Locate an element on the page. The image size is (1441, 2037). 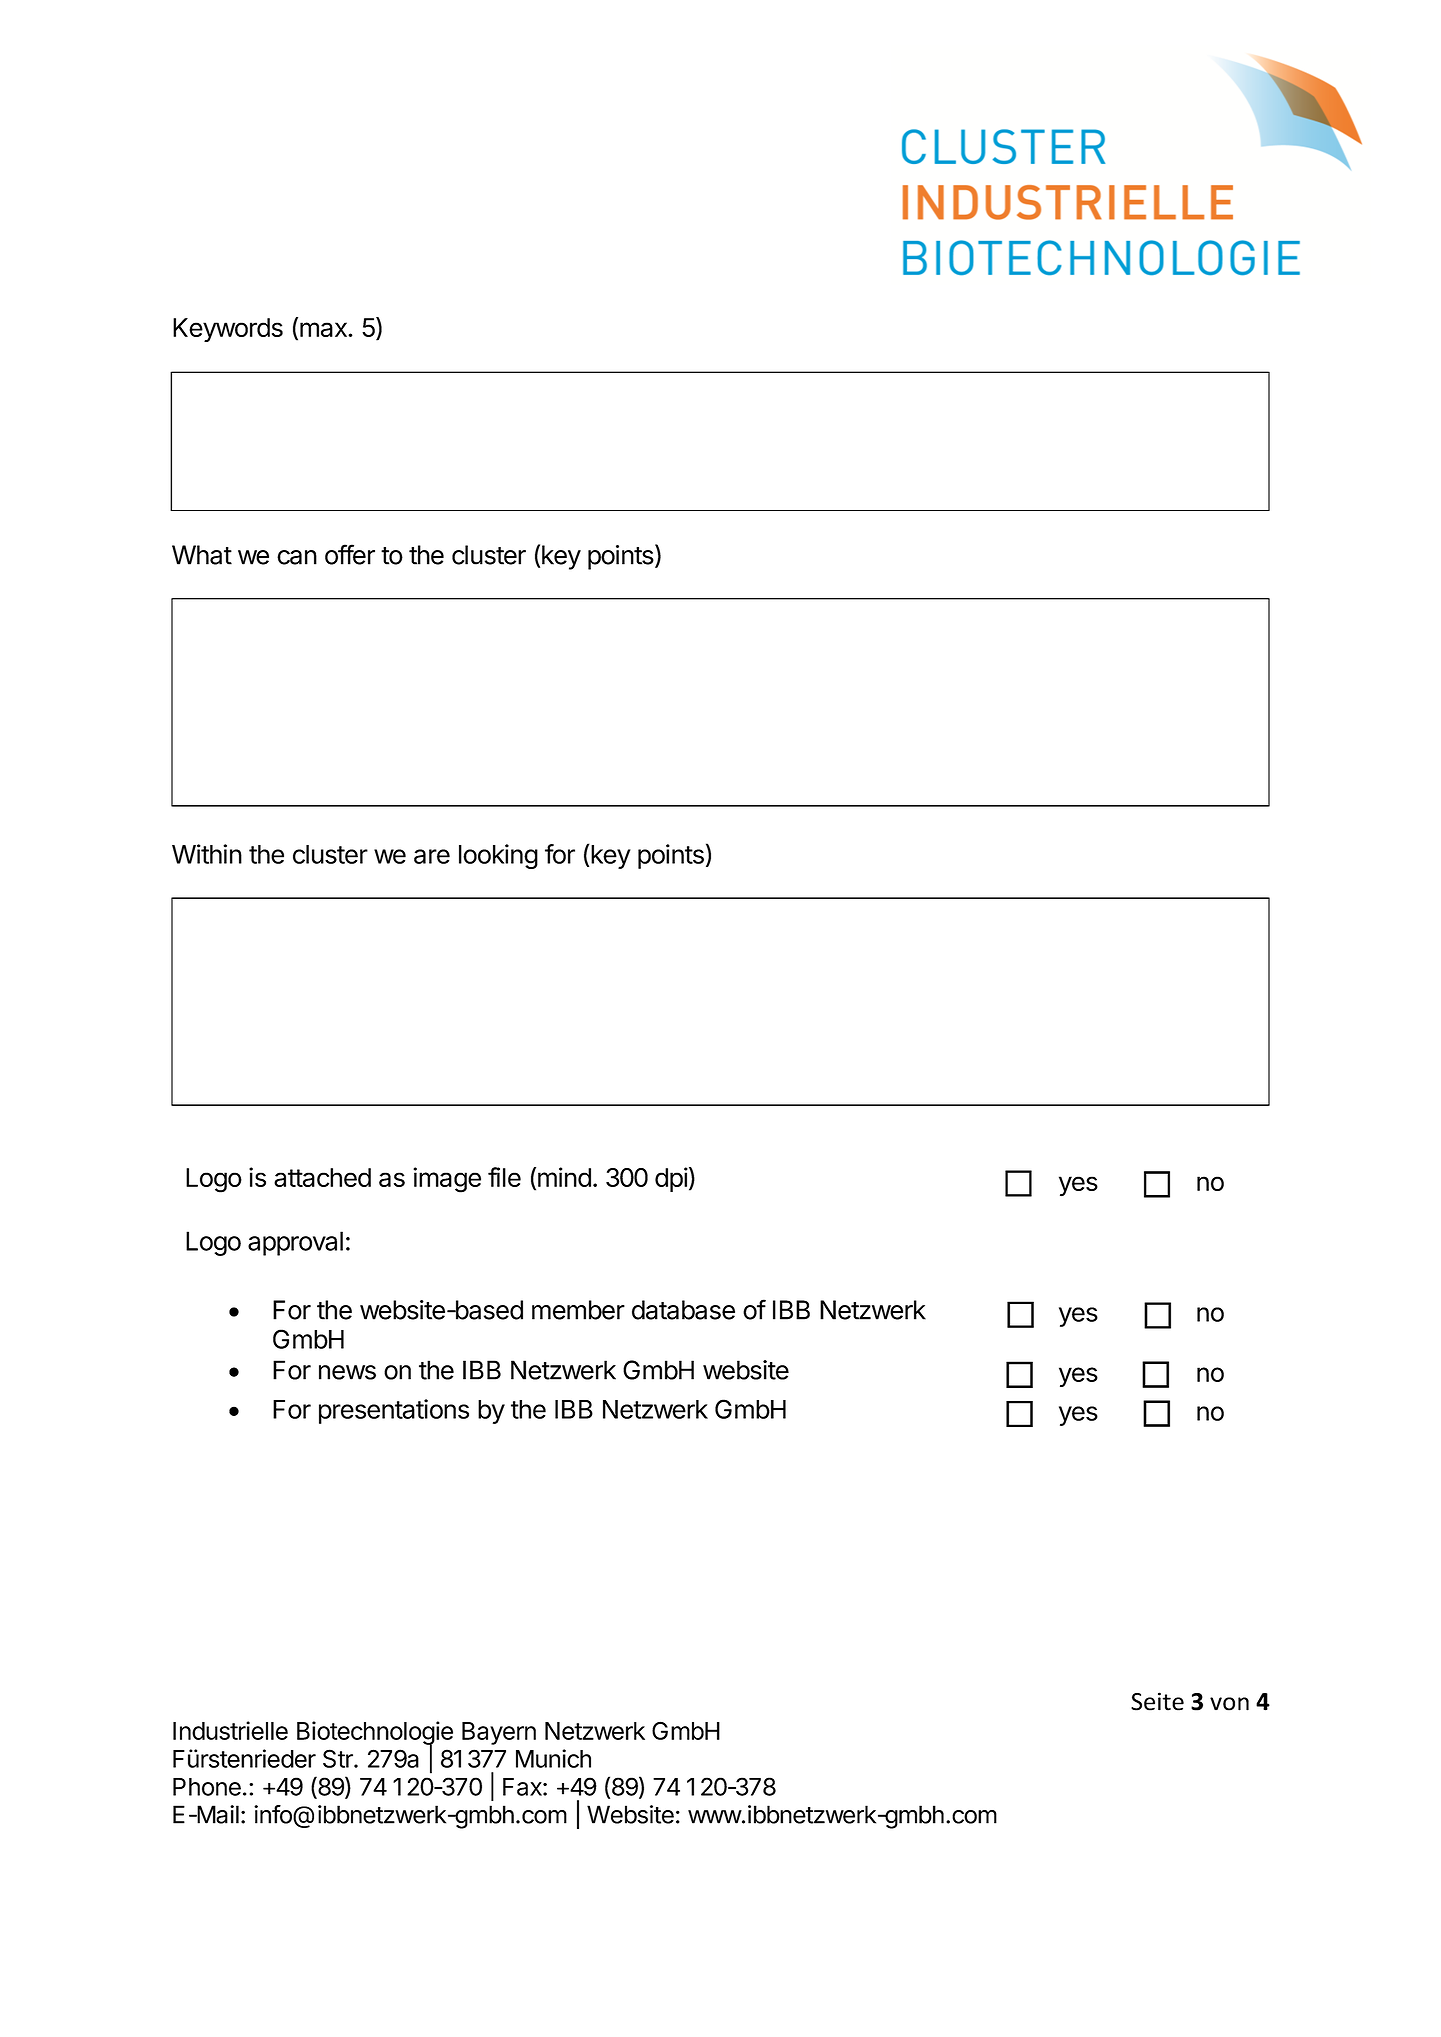
can is located at coordinates (297, 557).
